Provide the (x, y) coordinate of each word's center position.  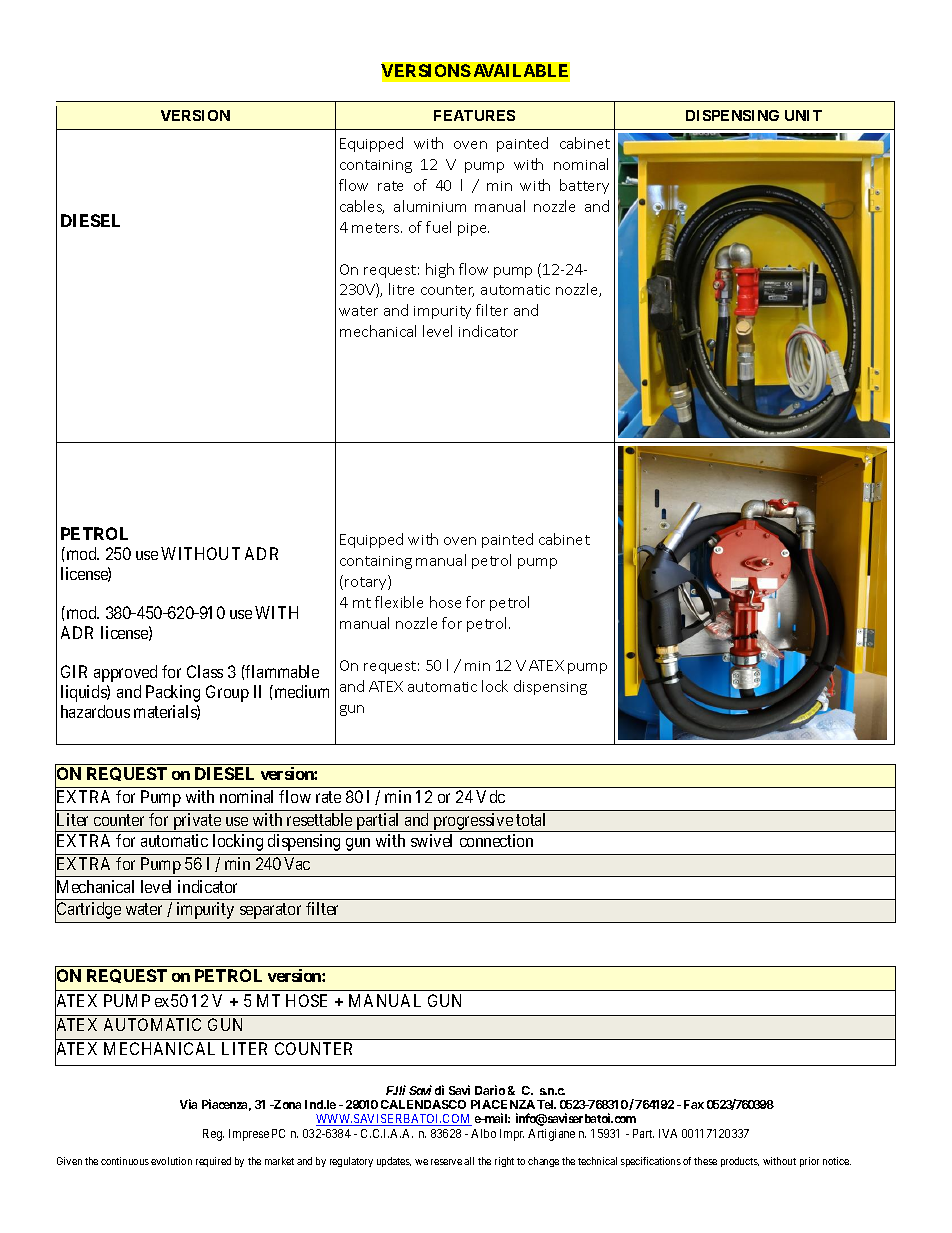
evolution (171, 1161)
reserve (446, 1162)
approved (125, 673)
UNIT (803, 115)
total (530, 819)
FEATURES (474, 115)
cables (362, 207)
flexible (399, 602)
